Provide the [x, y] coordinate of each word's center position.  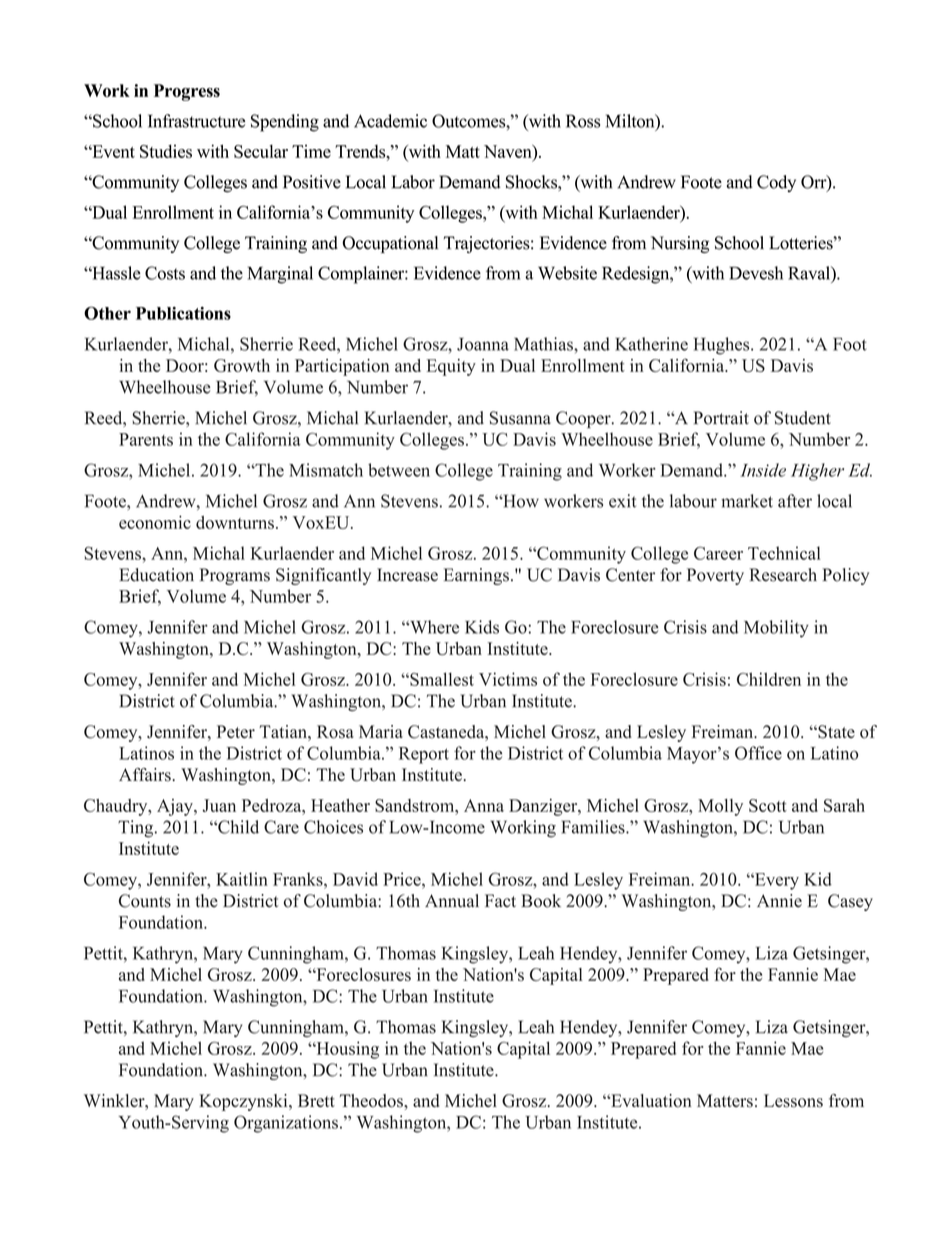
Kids [482, 627]
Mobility [776, 629]
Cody [776, 183]
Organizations [286, 1124]
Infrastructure [196, 121]
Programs [235, 576]
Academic [390, 121]
